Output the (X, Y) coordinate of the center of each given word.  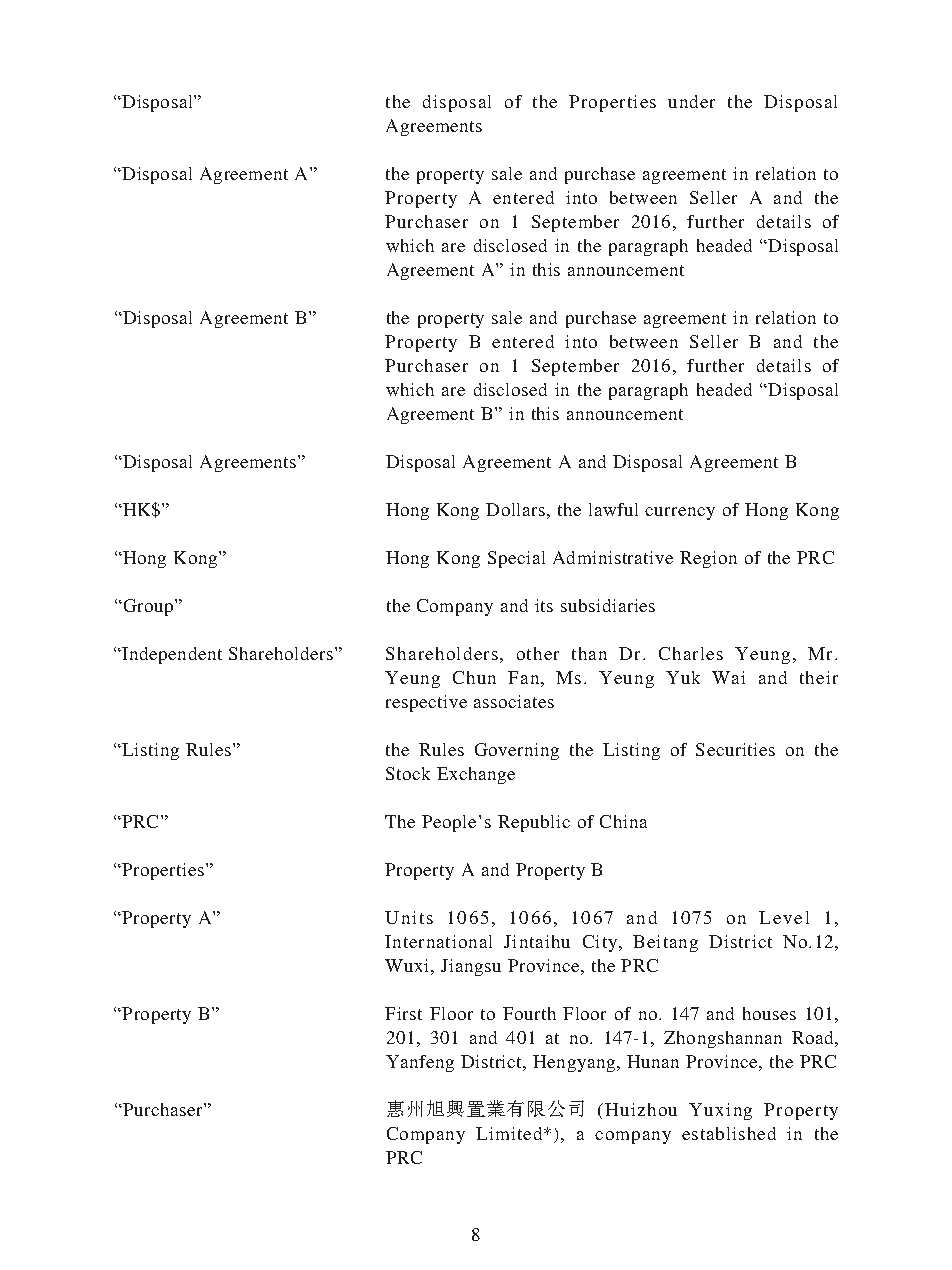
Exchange (476, 775)
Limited (510, 1133)
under (691, 101)
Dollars (515, 509)
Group (148, 607)
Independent (171, 655)
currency (680, 513)
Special (516, 559)
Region (708, 559)
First (403, 1013)
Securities (735, 749)
